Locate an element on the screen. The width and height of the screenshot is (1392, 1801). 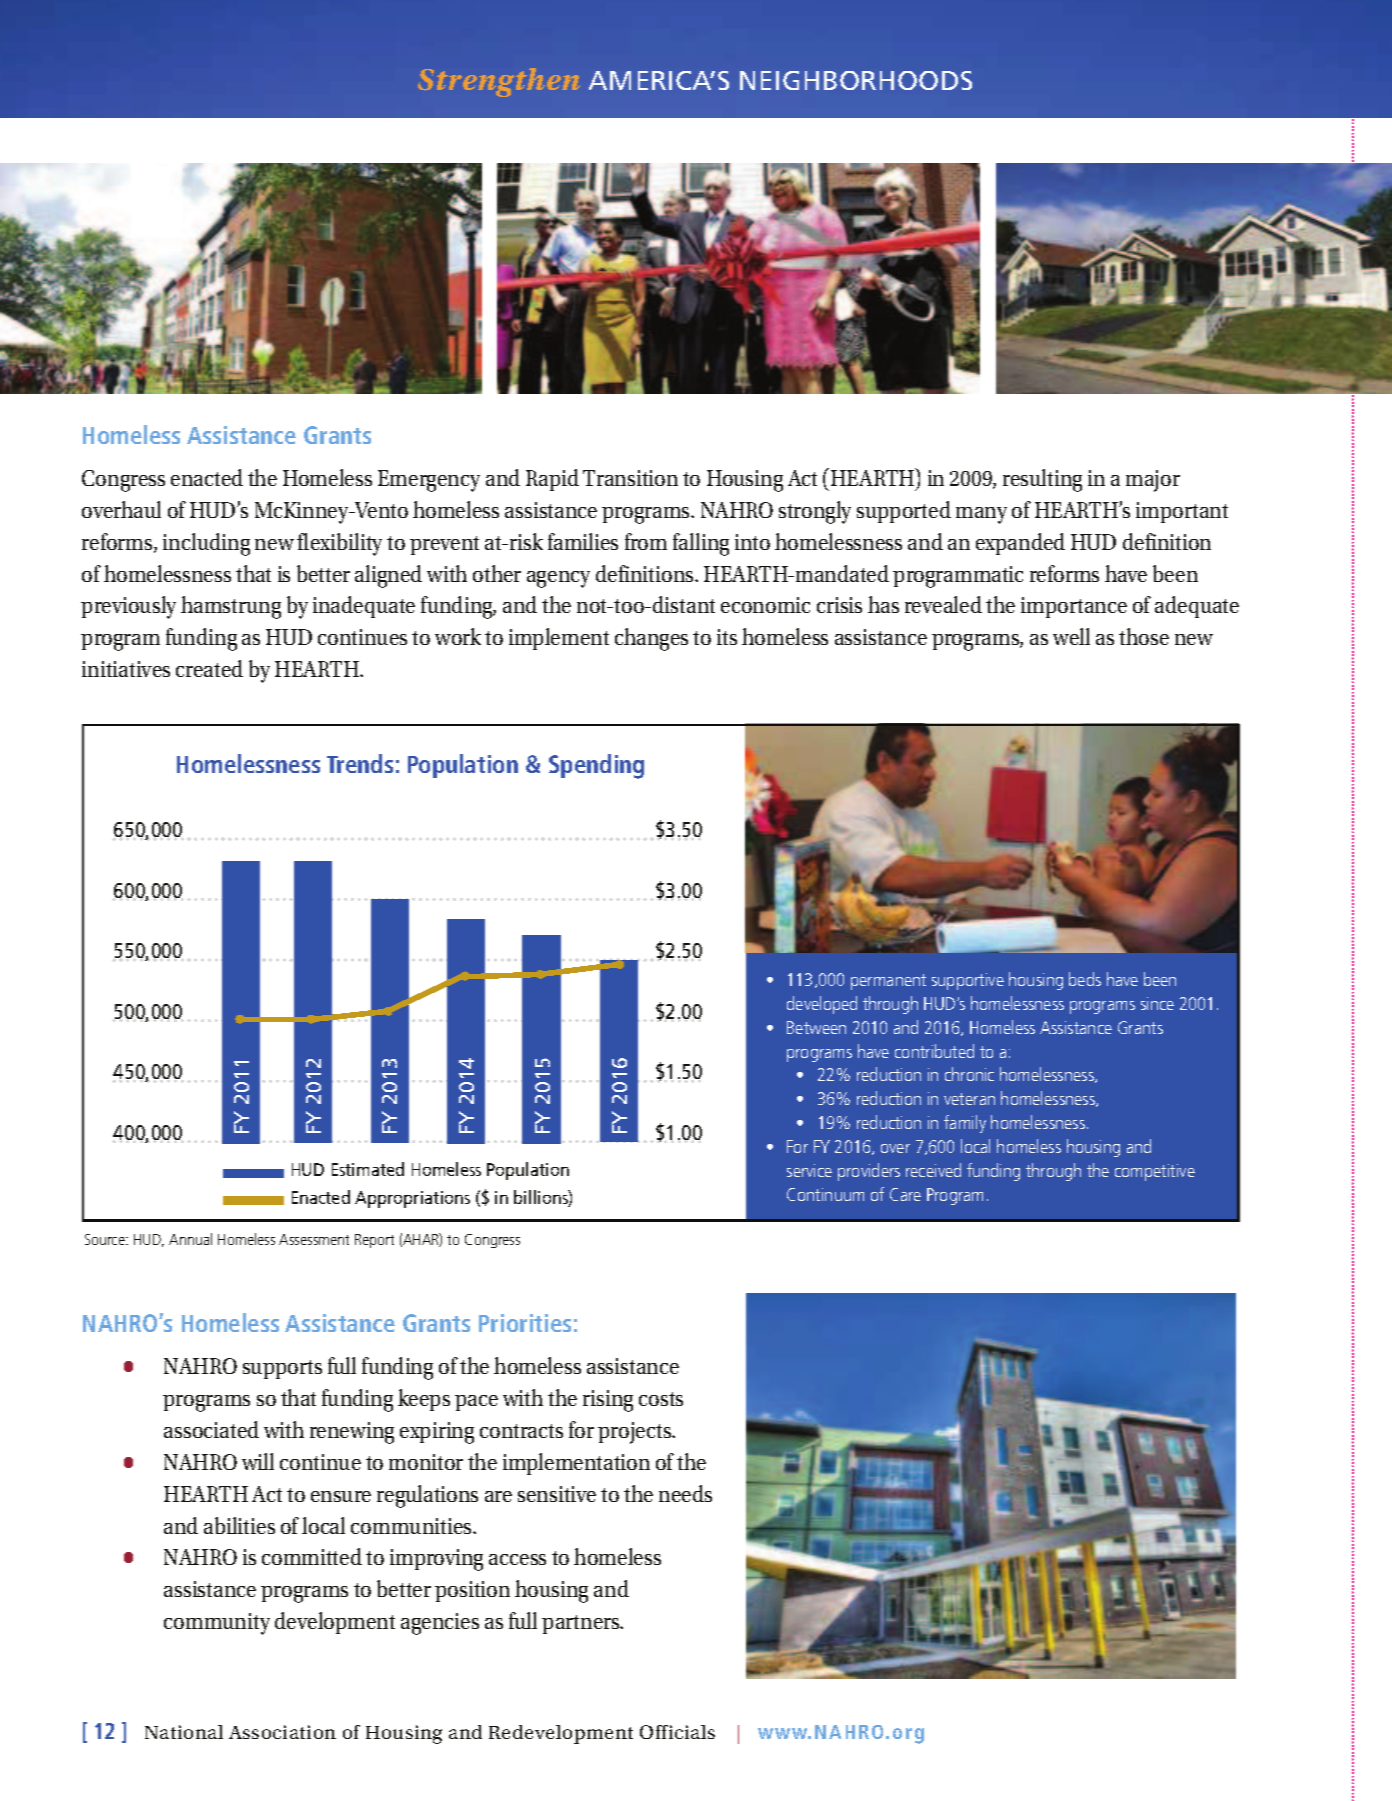
Emergency is located at coordinates (429, 481).
